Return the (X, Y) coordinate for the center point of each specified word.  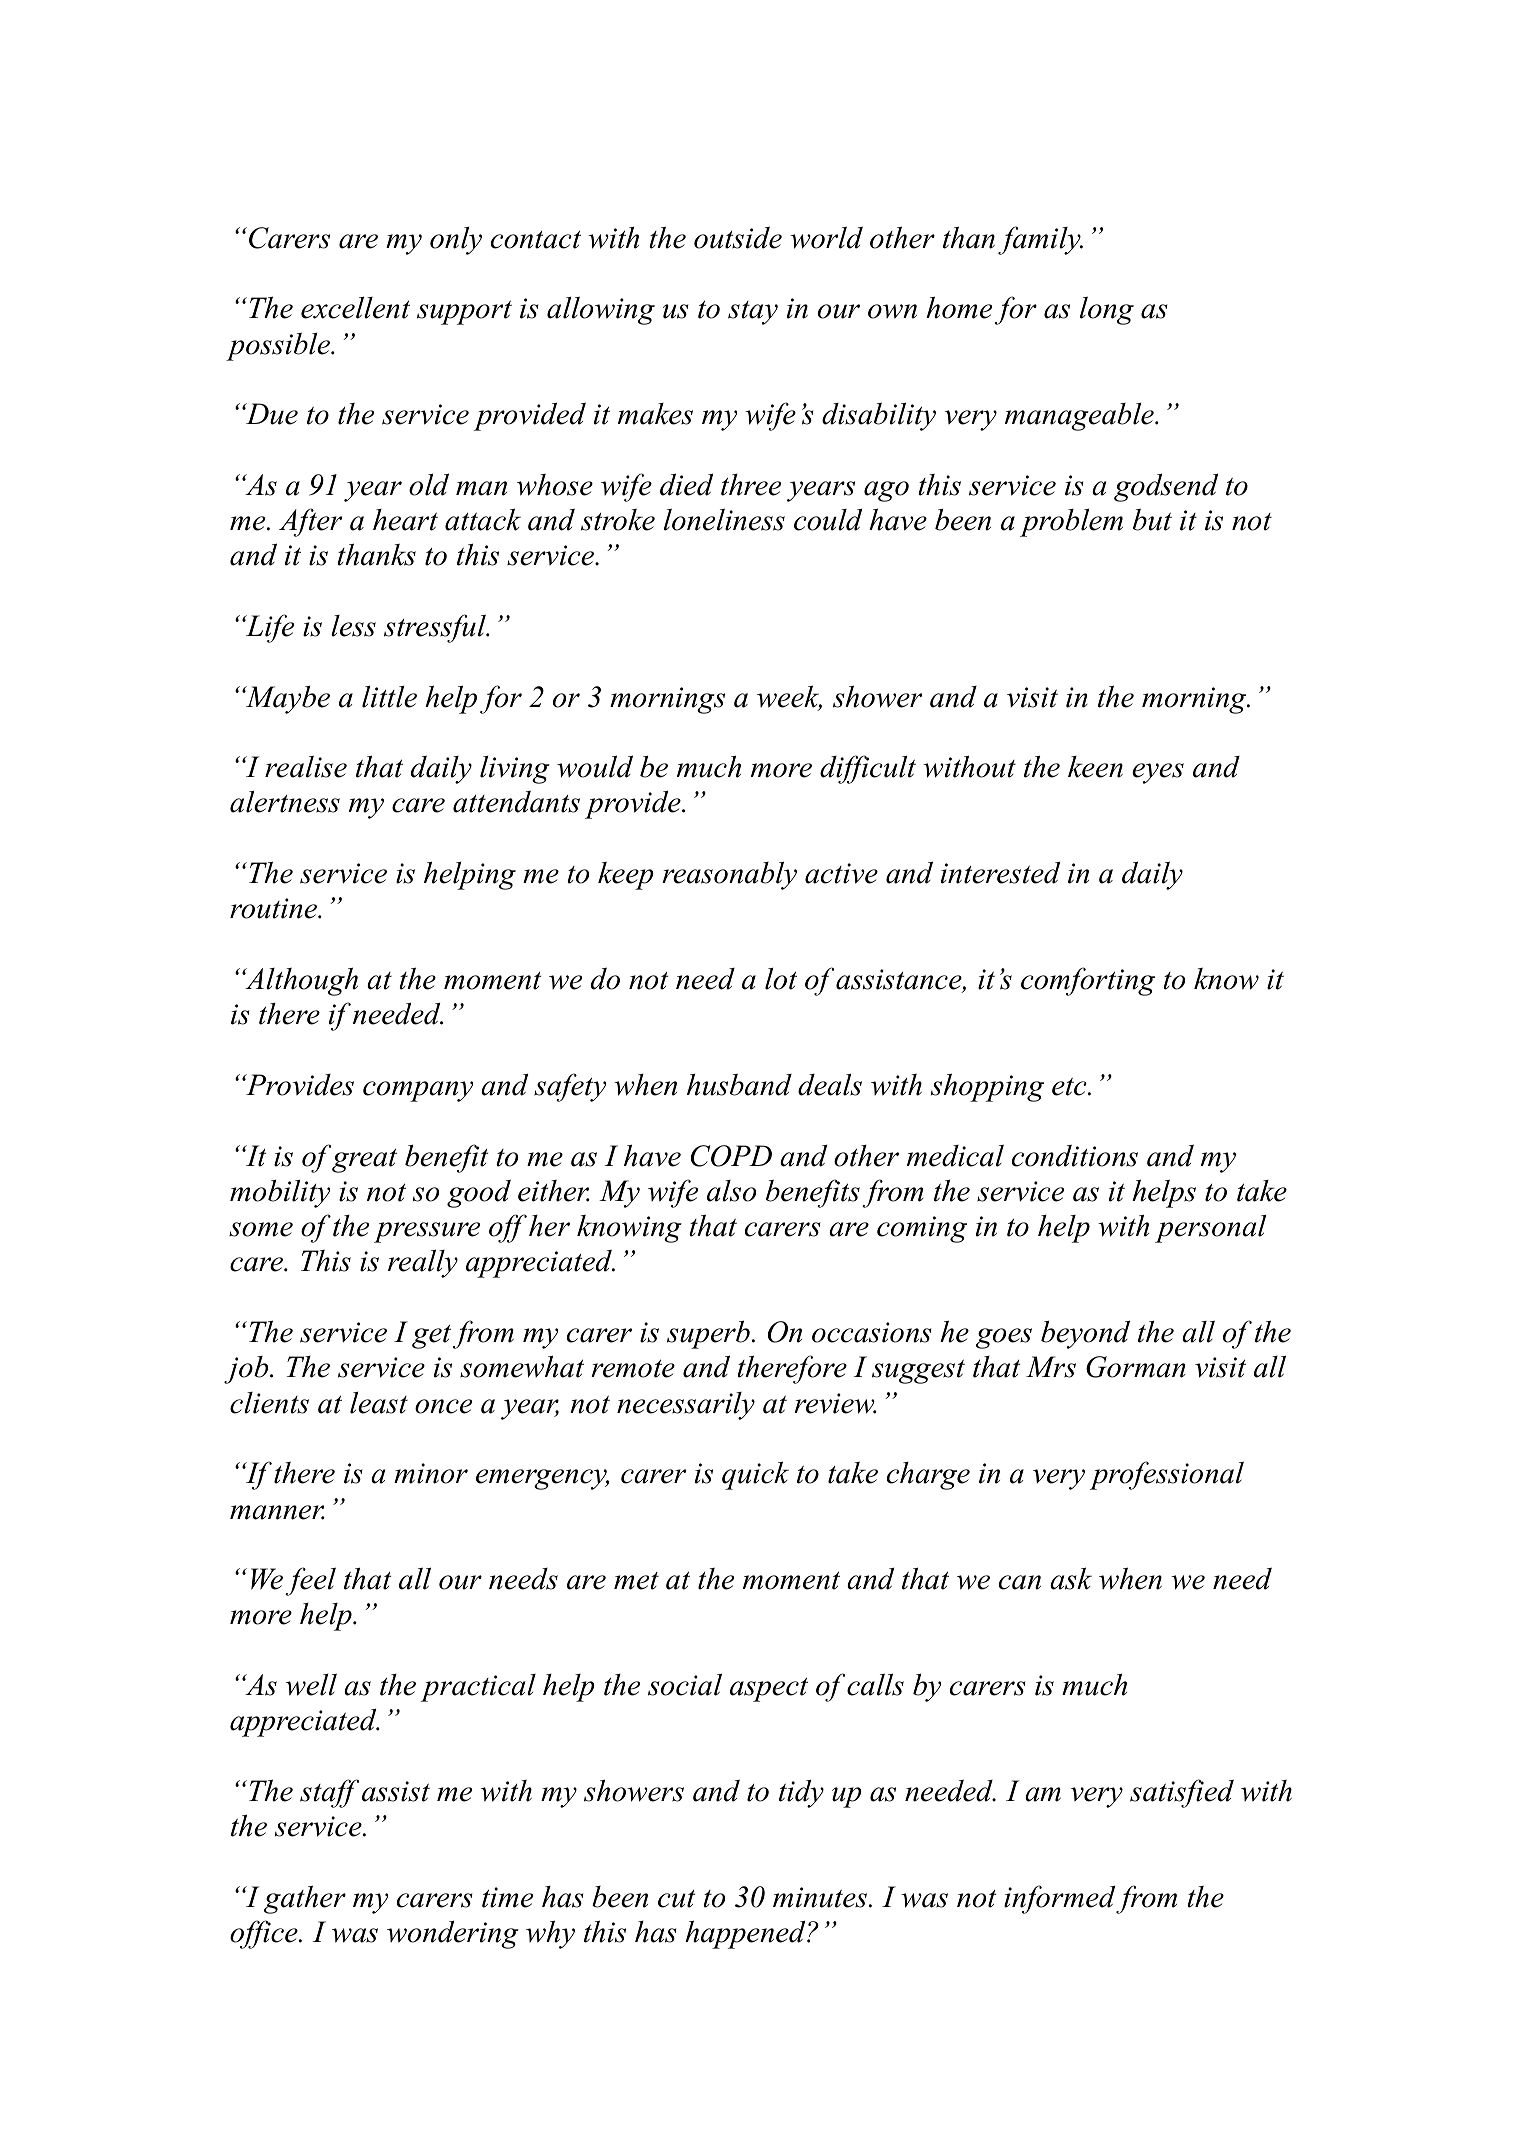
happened (746, 1934)
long (1107, 310)
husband (739, 1084)
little (389, 697)
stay (753, 313)
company (418, 1091)
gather (305, 1899)
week (789, 697)
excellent (355, 307)
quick (755, 1475)
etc (1070, 1087)
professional (1167, 1475)
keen (1095, 767)
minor (431, 1473)
